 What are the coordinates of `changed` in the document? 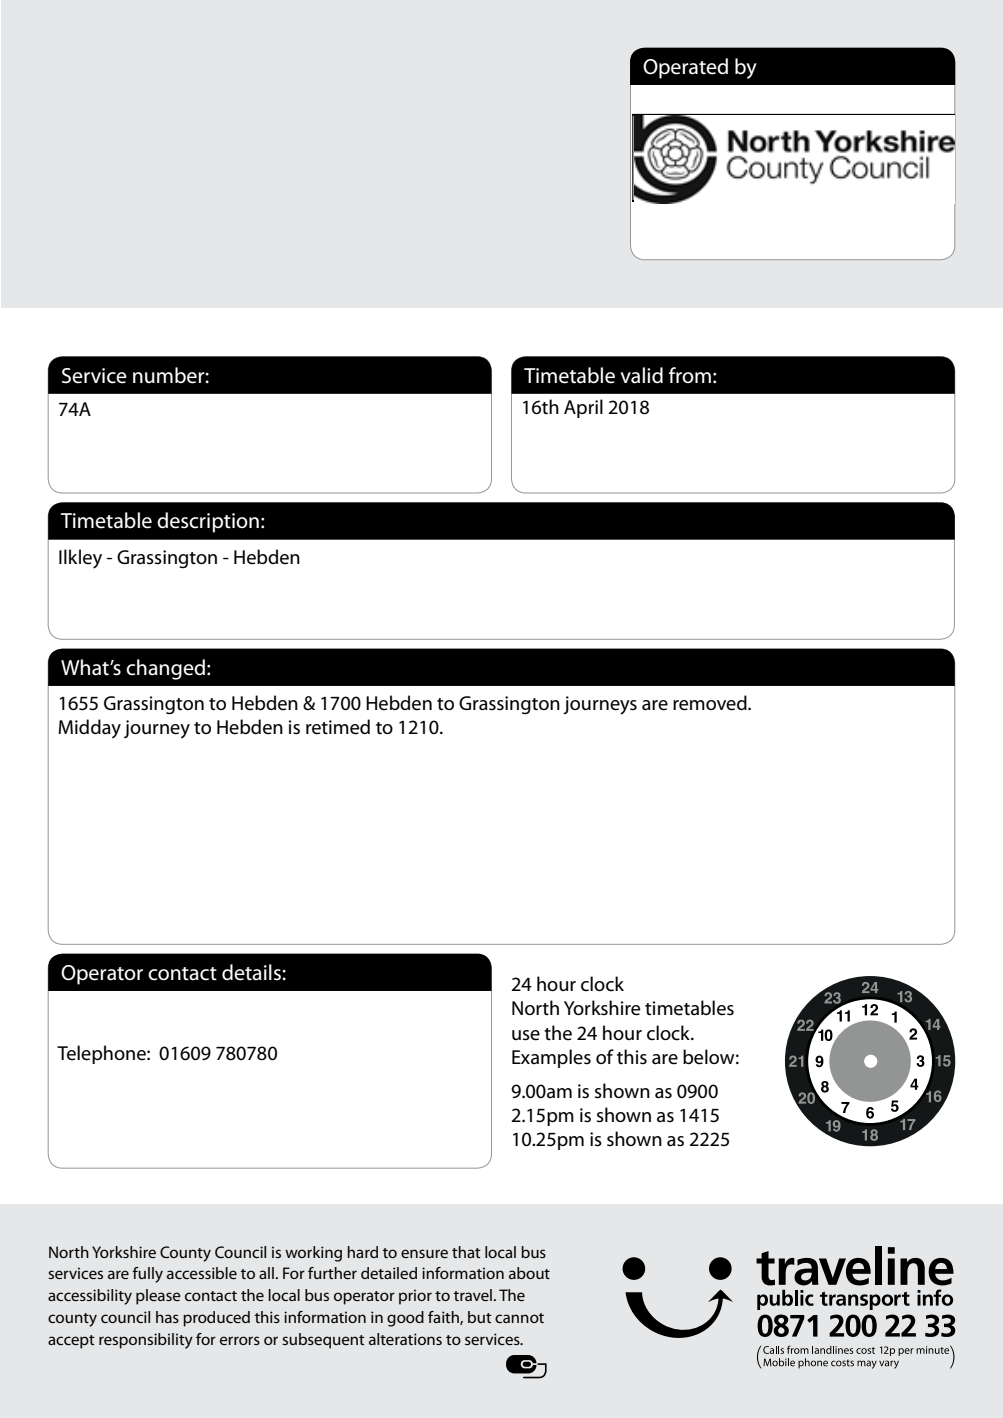 It's located at (165, 669).
